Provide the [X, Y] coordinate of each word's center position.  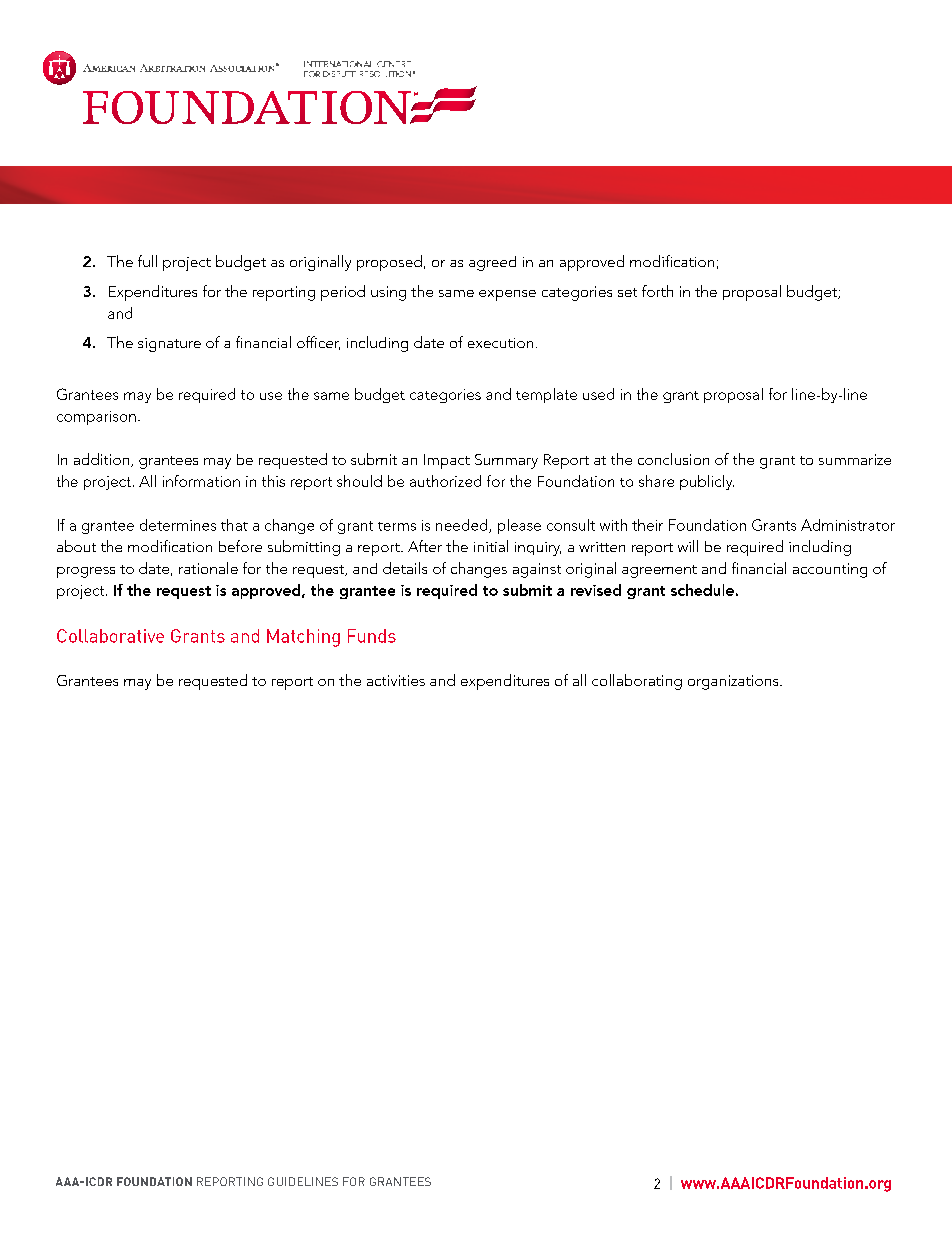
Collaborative [110, 636]
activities [396, 680]
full [147, 261]
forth [657, 291]
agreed [492, 263]
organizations [734, 682]
